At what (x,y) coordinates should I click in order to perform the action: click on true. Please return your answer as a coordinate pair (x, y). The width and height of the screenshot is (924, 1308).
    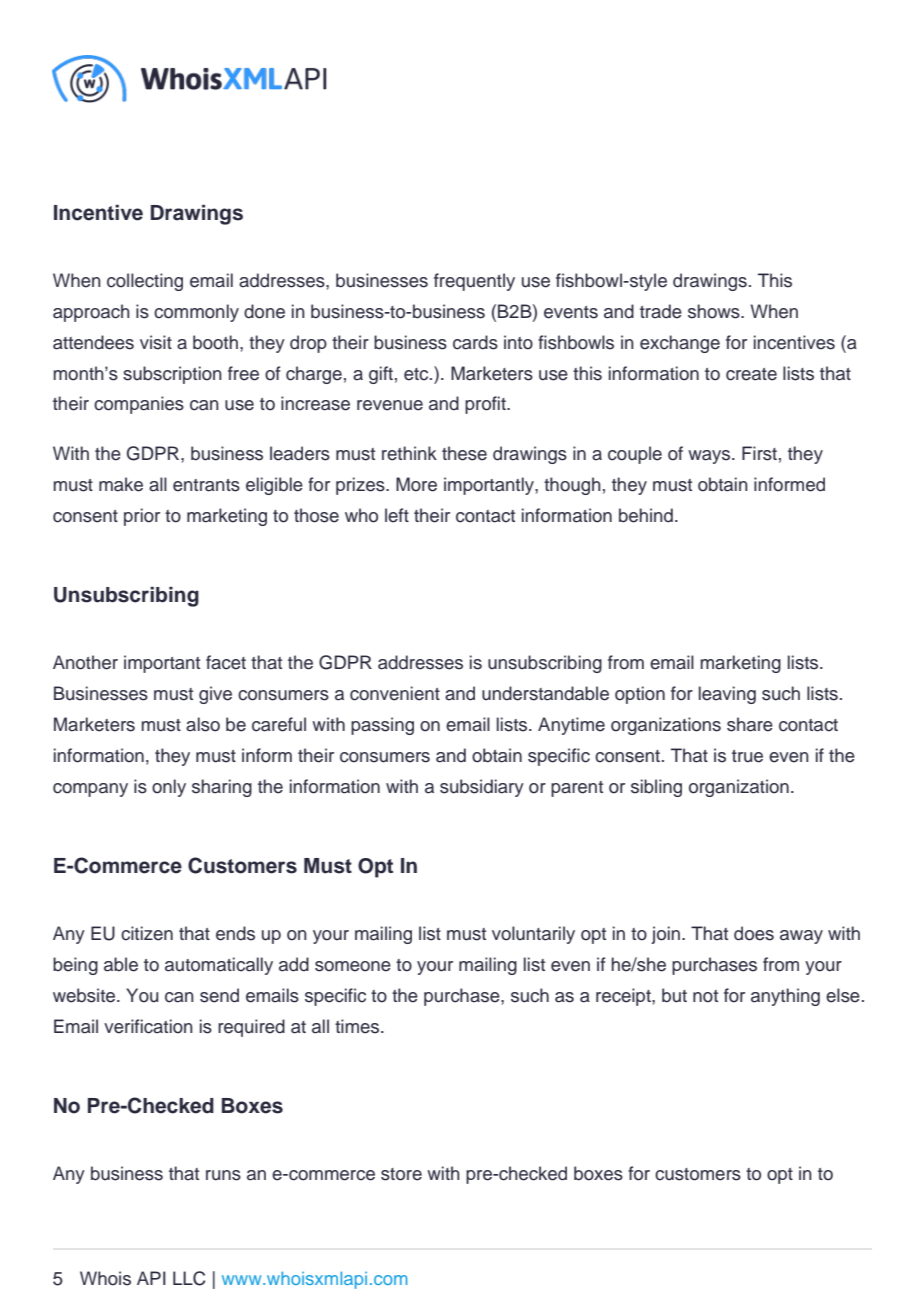
    Looking at the image, I should click on (747, 756).
